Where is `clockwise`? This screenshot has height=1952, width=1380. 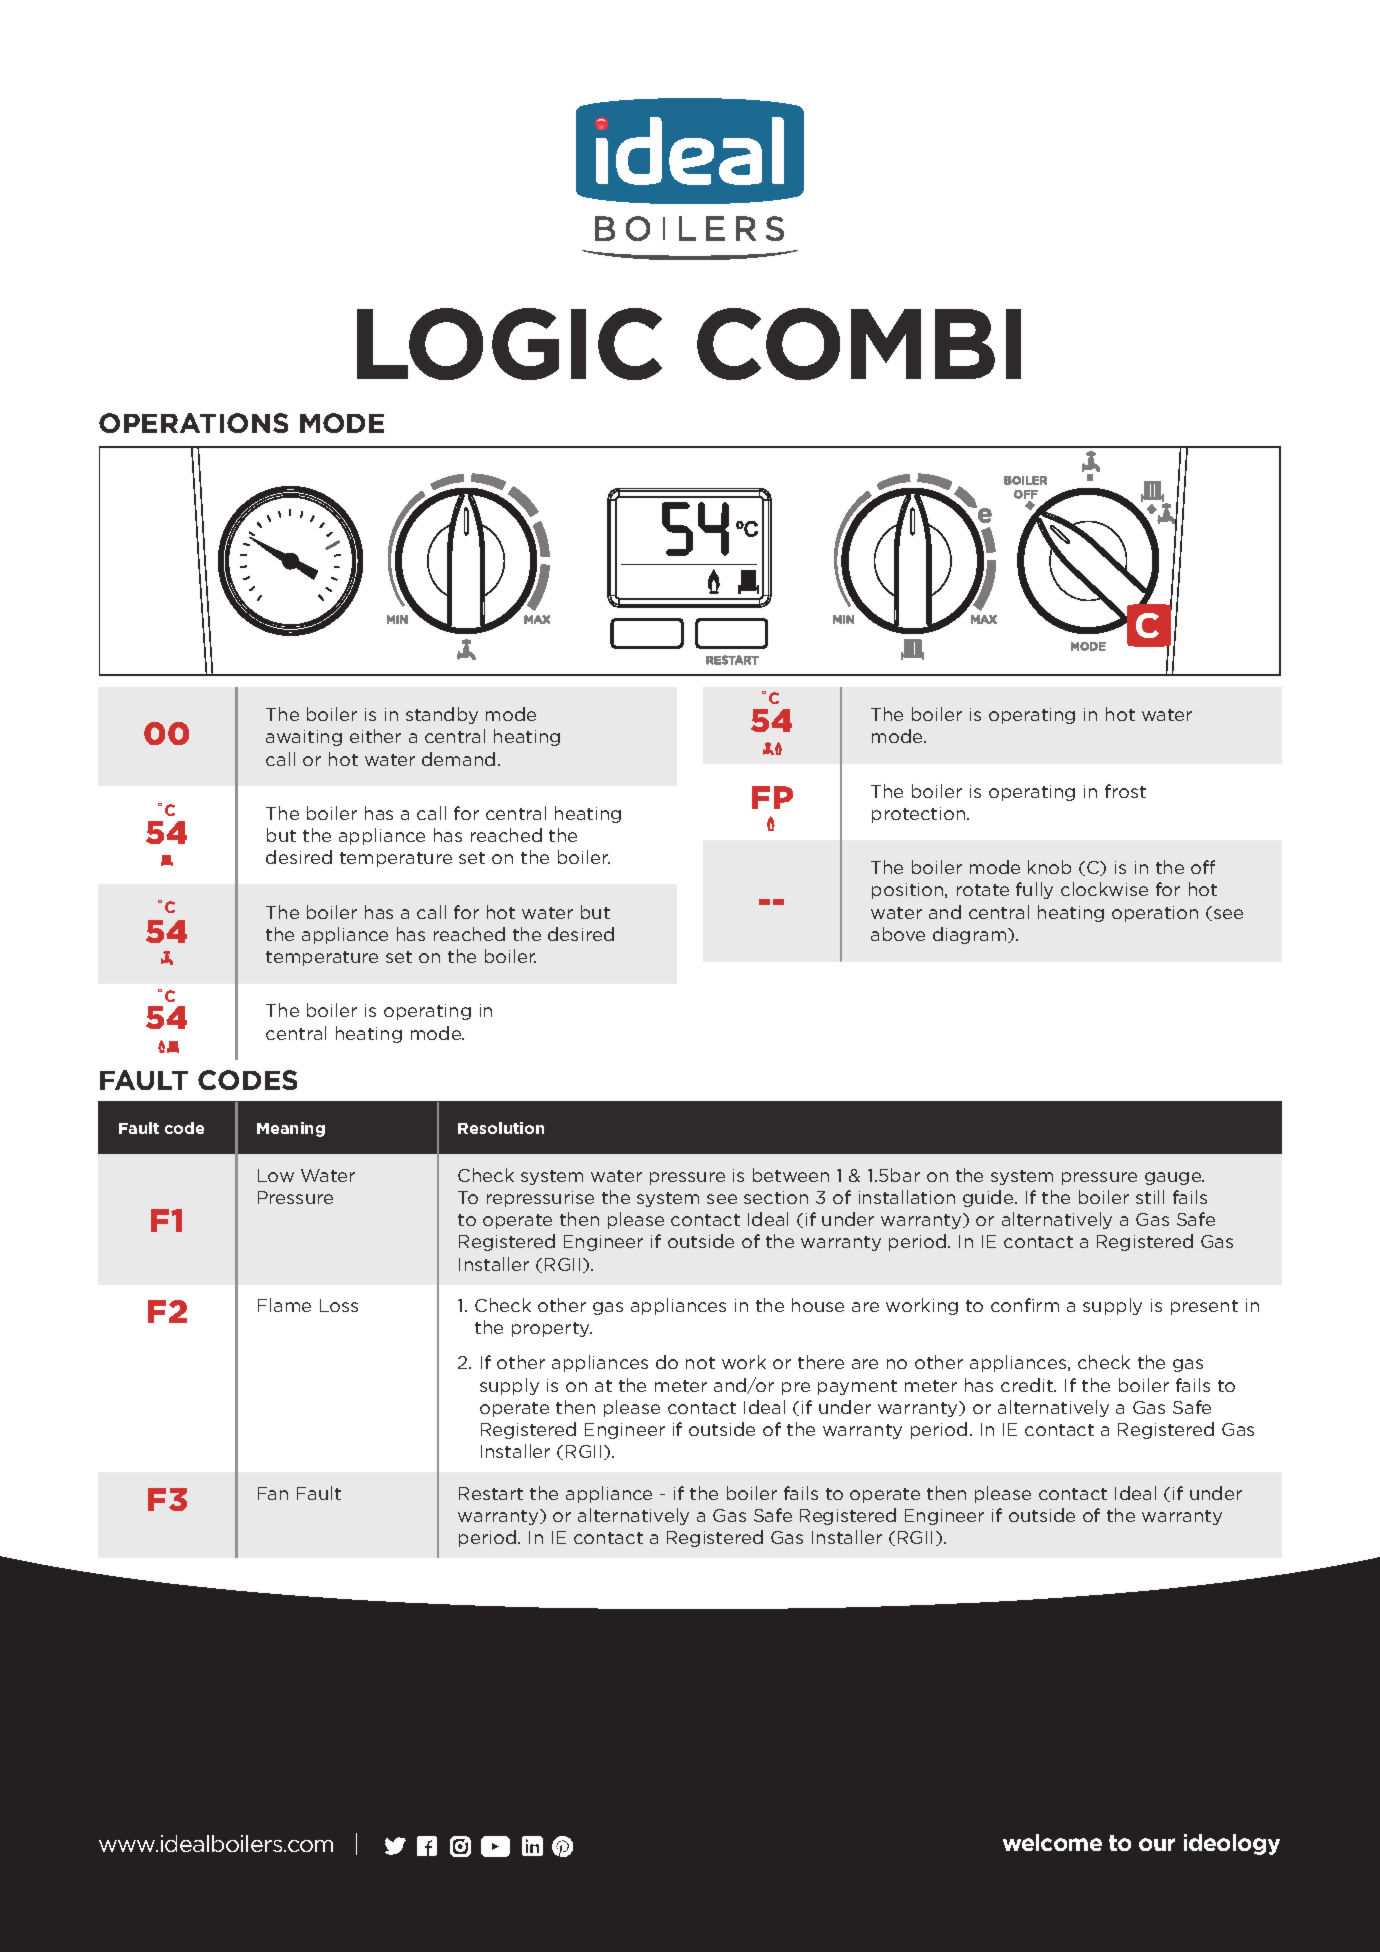 clockwise is located at coordinates (1104, 889).
